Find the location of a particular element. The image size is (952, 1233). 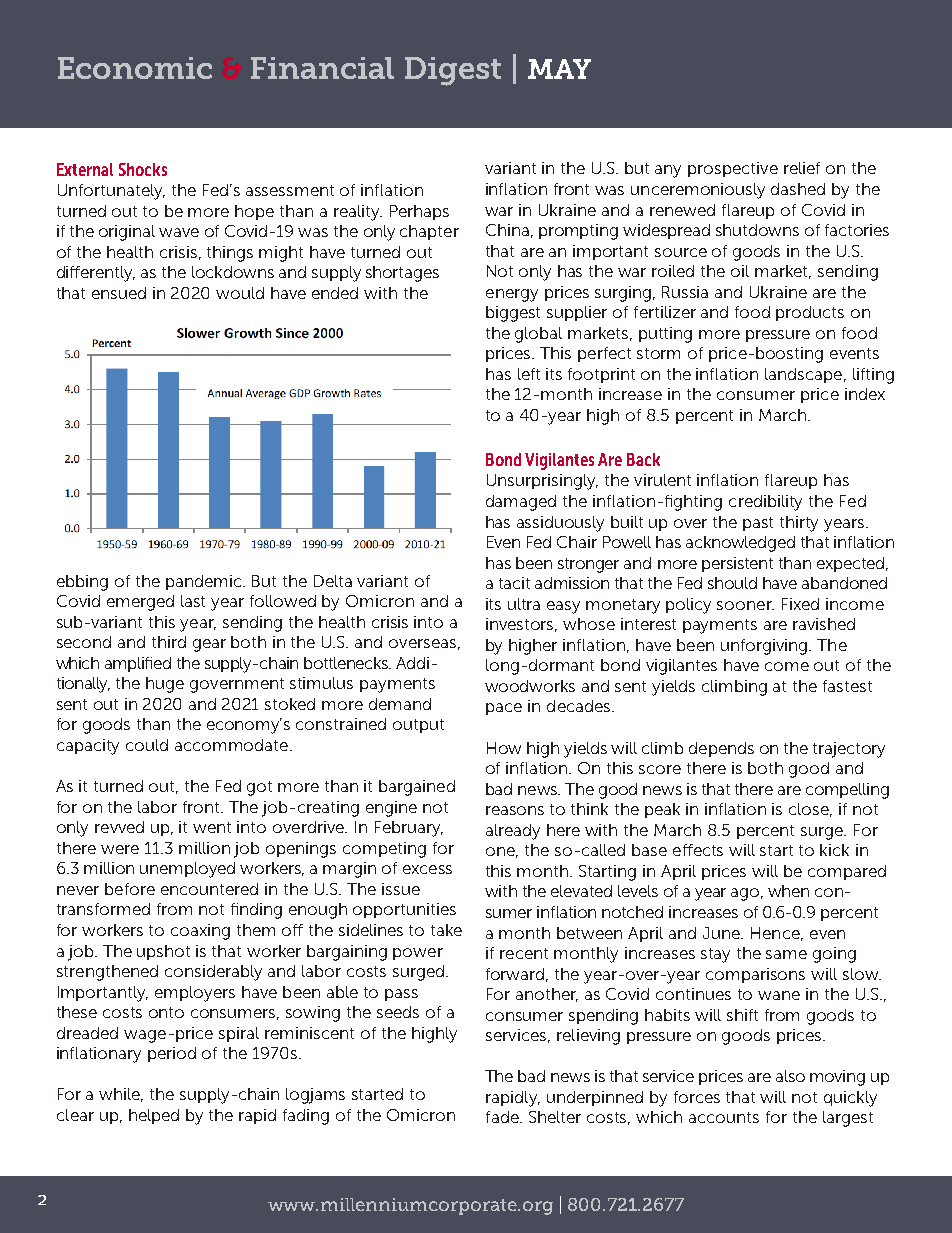

How is located at coordinates (504, 748).
